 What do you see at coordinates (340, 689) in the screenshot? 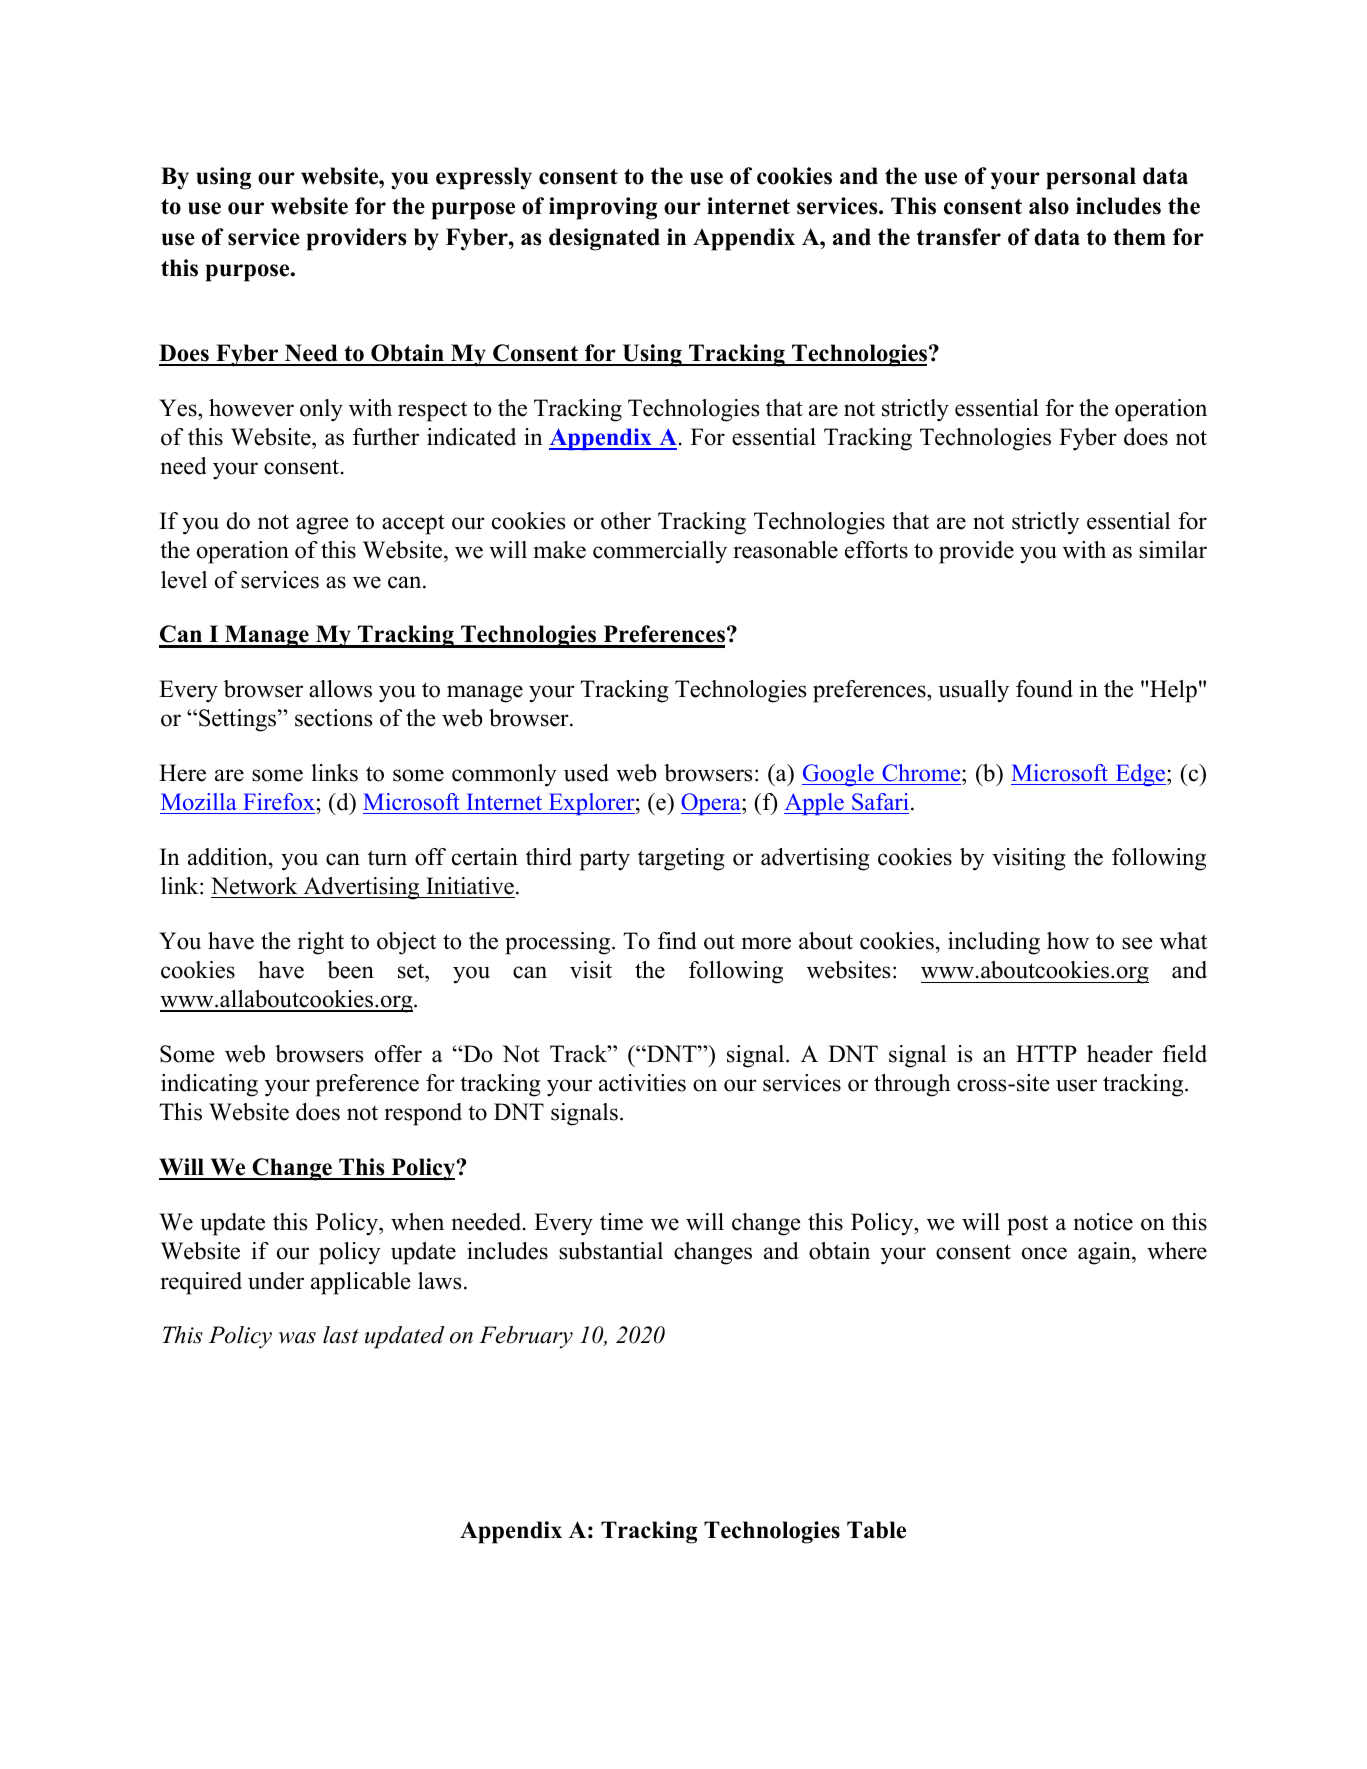
I see `allows` at bounding box center [340, 689].
